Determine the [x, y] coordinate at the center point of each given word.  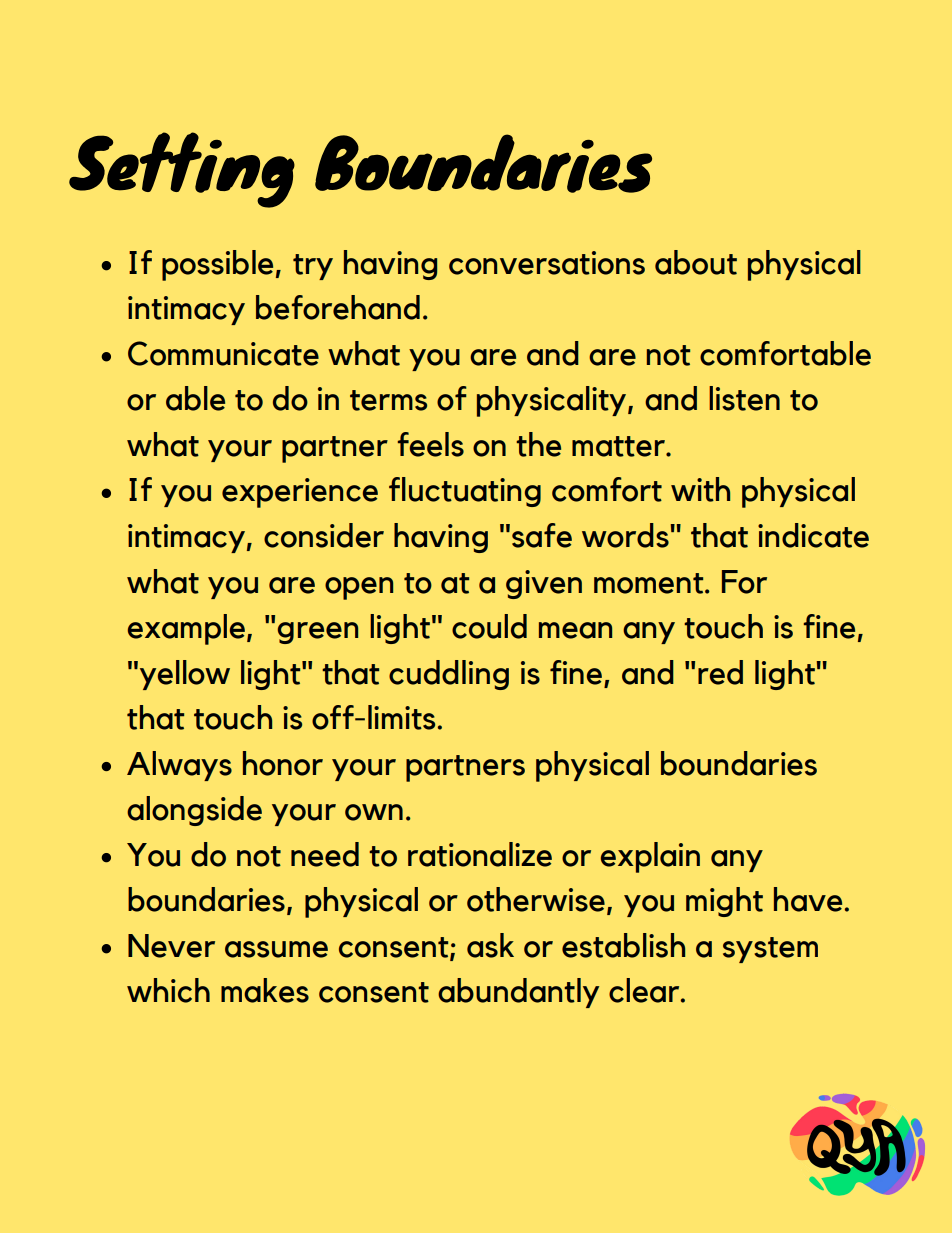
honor [283, 763]
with [700, 489]
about [696, 262]
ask [490, 945]
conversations [547, 263]
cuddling [449, 675]
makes [265, 990]
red [720, 672]
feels [431, 444]
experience [300, 493]
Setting [182, 170]
